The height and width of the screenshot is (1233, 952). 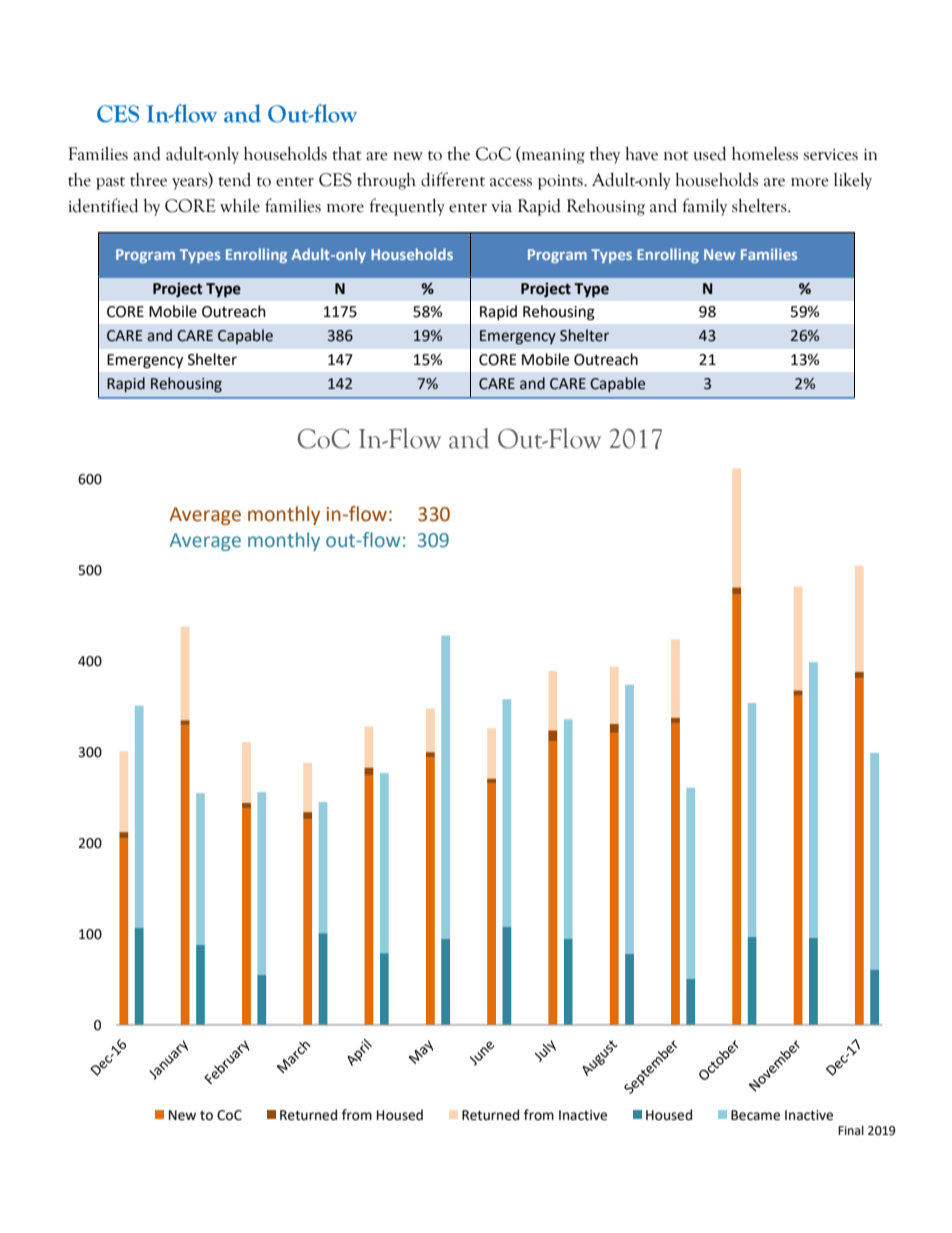 I want to click on while, so click(x=240, y=206).
